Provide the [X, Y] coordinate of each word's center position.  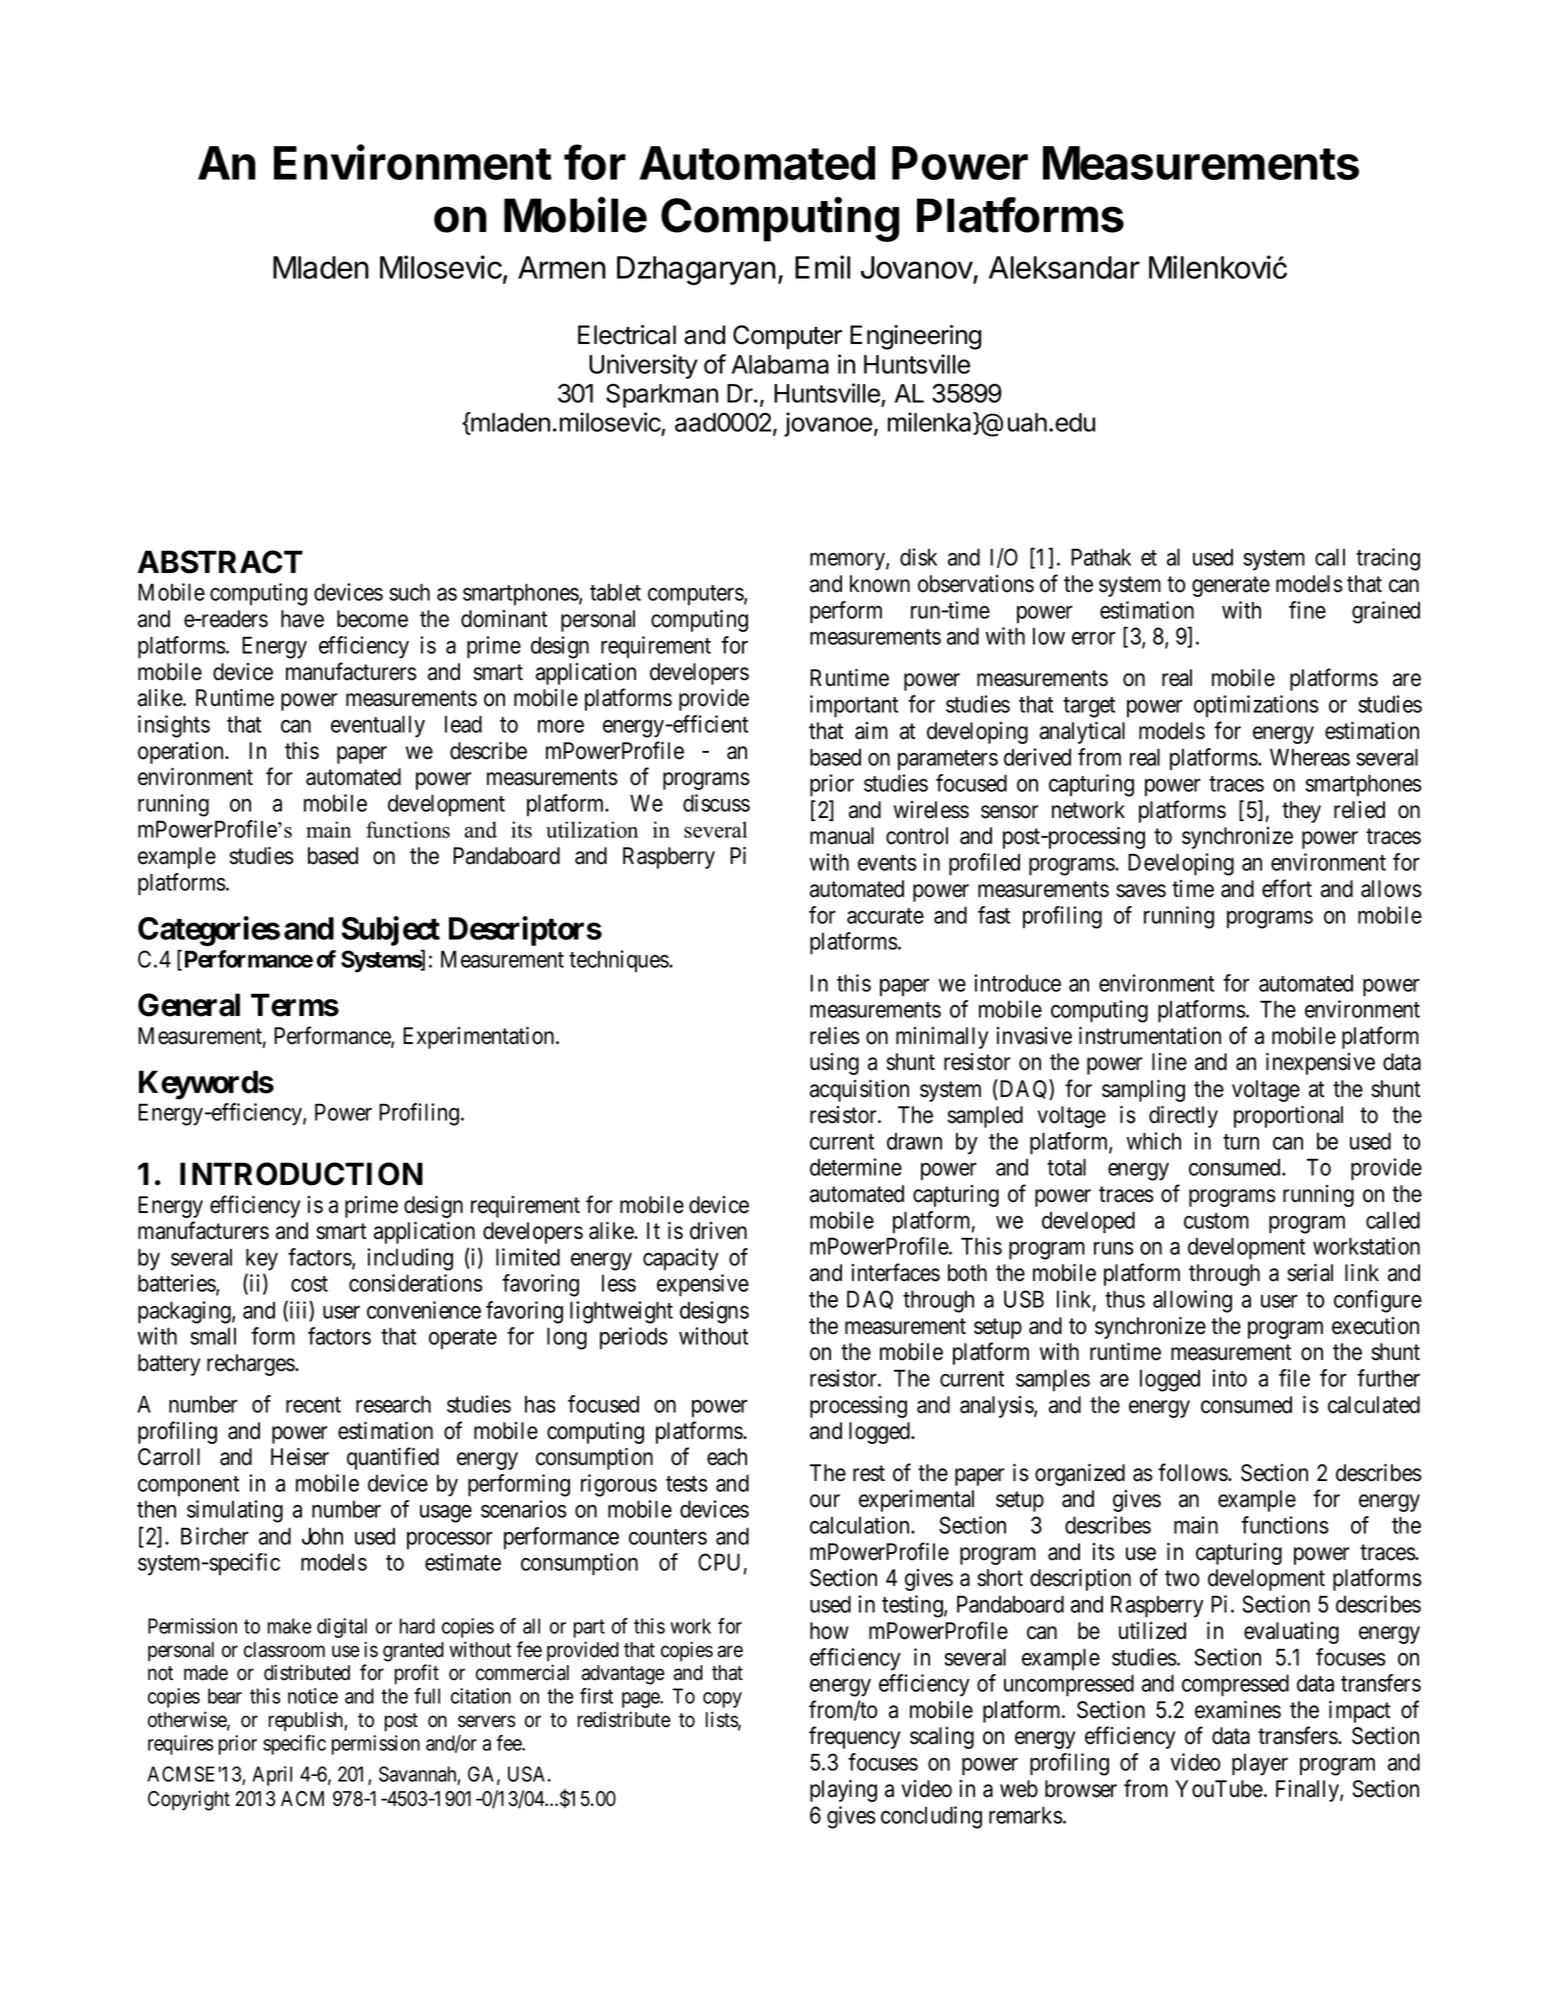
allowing [1192, 1301]
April [272, 1776]
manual [842, 836]
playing [843, 1791]
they [1301, 812]
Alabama [780, 364]
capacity [681, 1259]
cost [309, 1284]
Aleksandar [1064, 267]
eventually [378, 726]
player [1260, 1765]
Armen [562, 267]
